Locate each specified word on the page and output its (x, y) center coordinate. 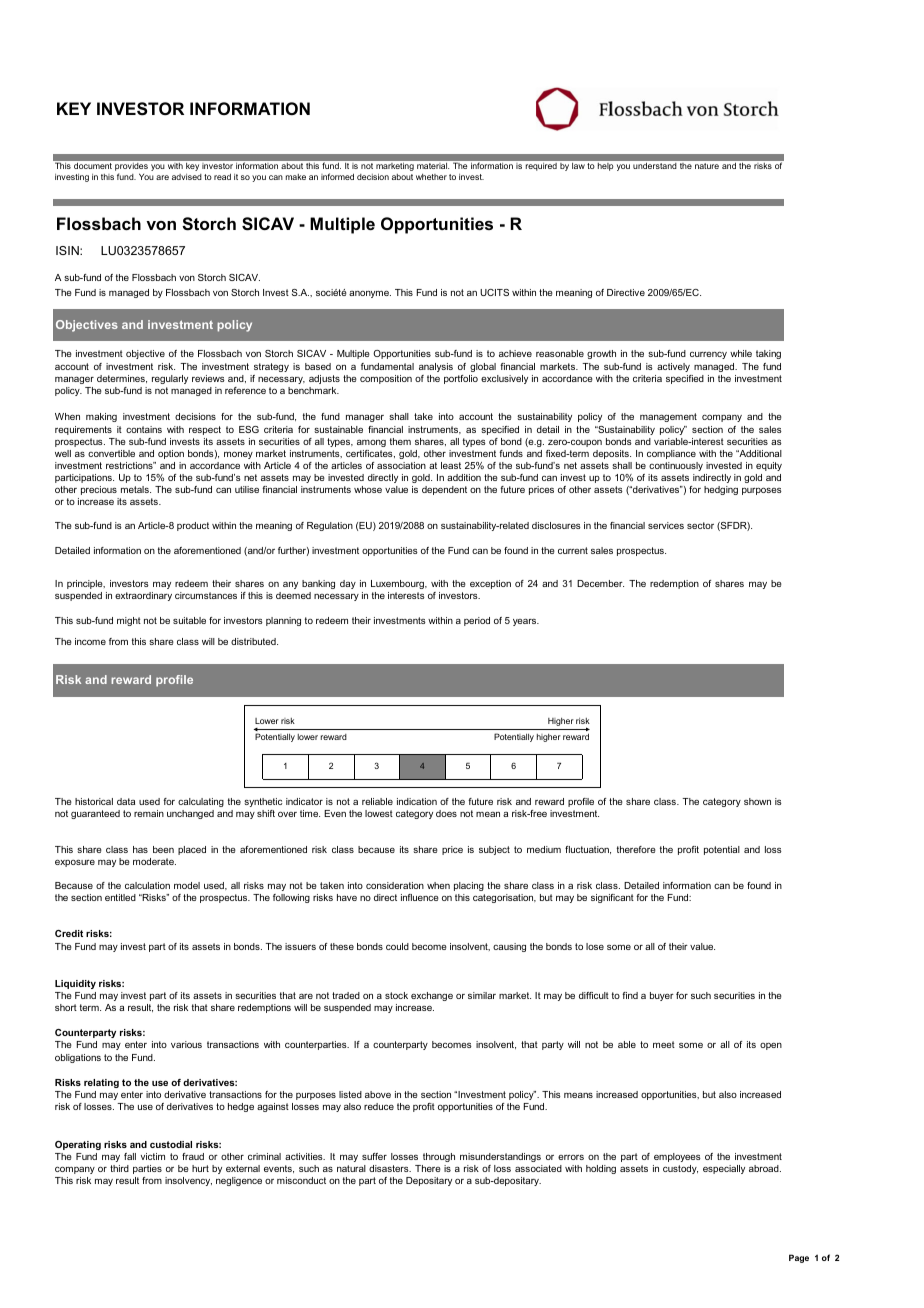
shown (757, 801)
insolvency (188, 1181)
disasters (390, 1168)
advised (187, 177)
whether (431, 177)
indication (417, 801)
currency (708, 355)
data (126, 801)
